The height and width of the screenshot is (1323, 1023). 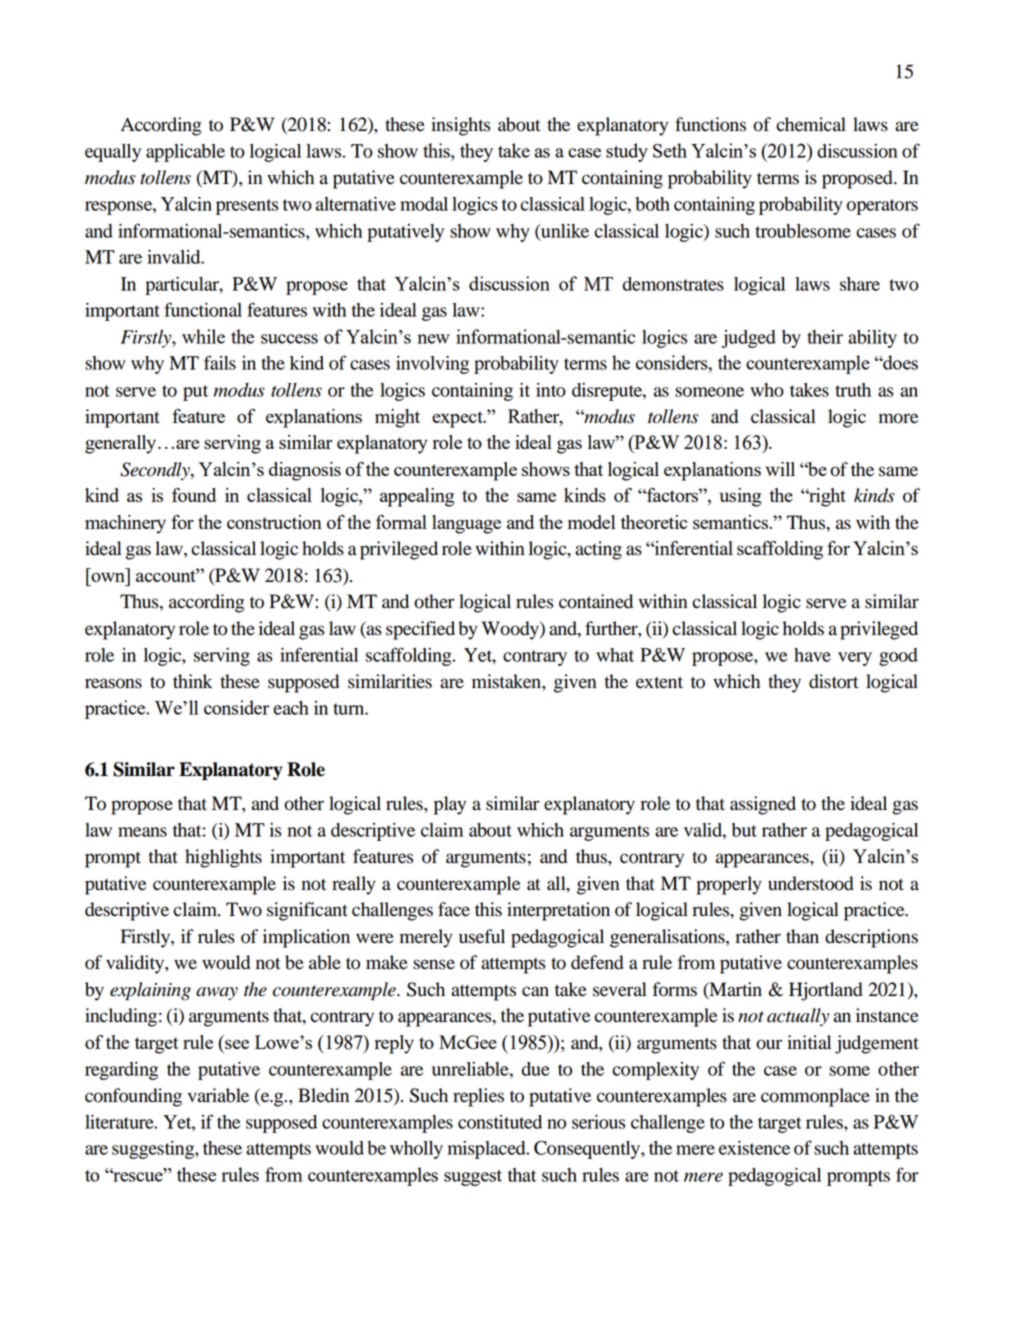 What do you see at coordinates (812, 655) in the screenshot?
I see `have` at bounding box center [812, 655].
